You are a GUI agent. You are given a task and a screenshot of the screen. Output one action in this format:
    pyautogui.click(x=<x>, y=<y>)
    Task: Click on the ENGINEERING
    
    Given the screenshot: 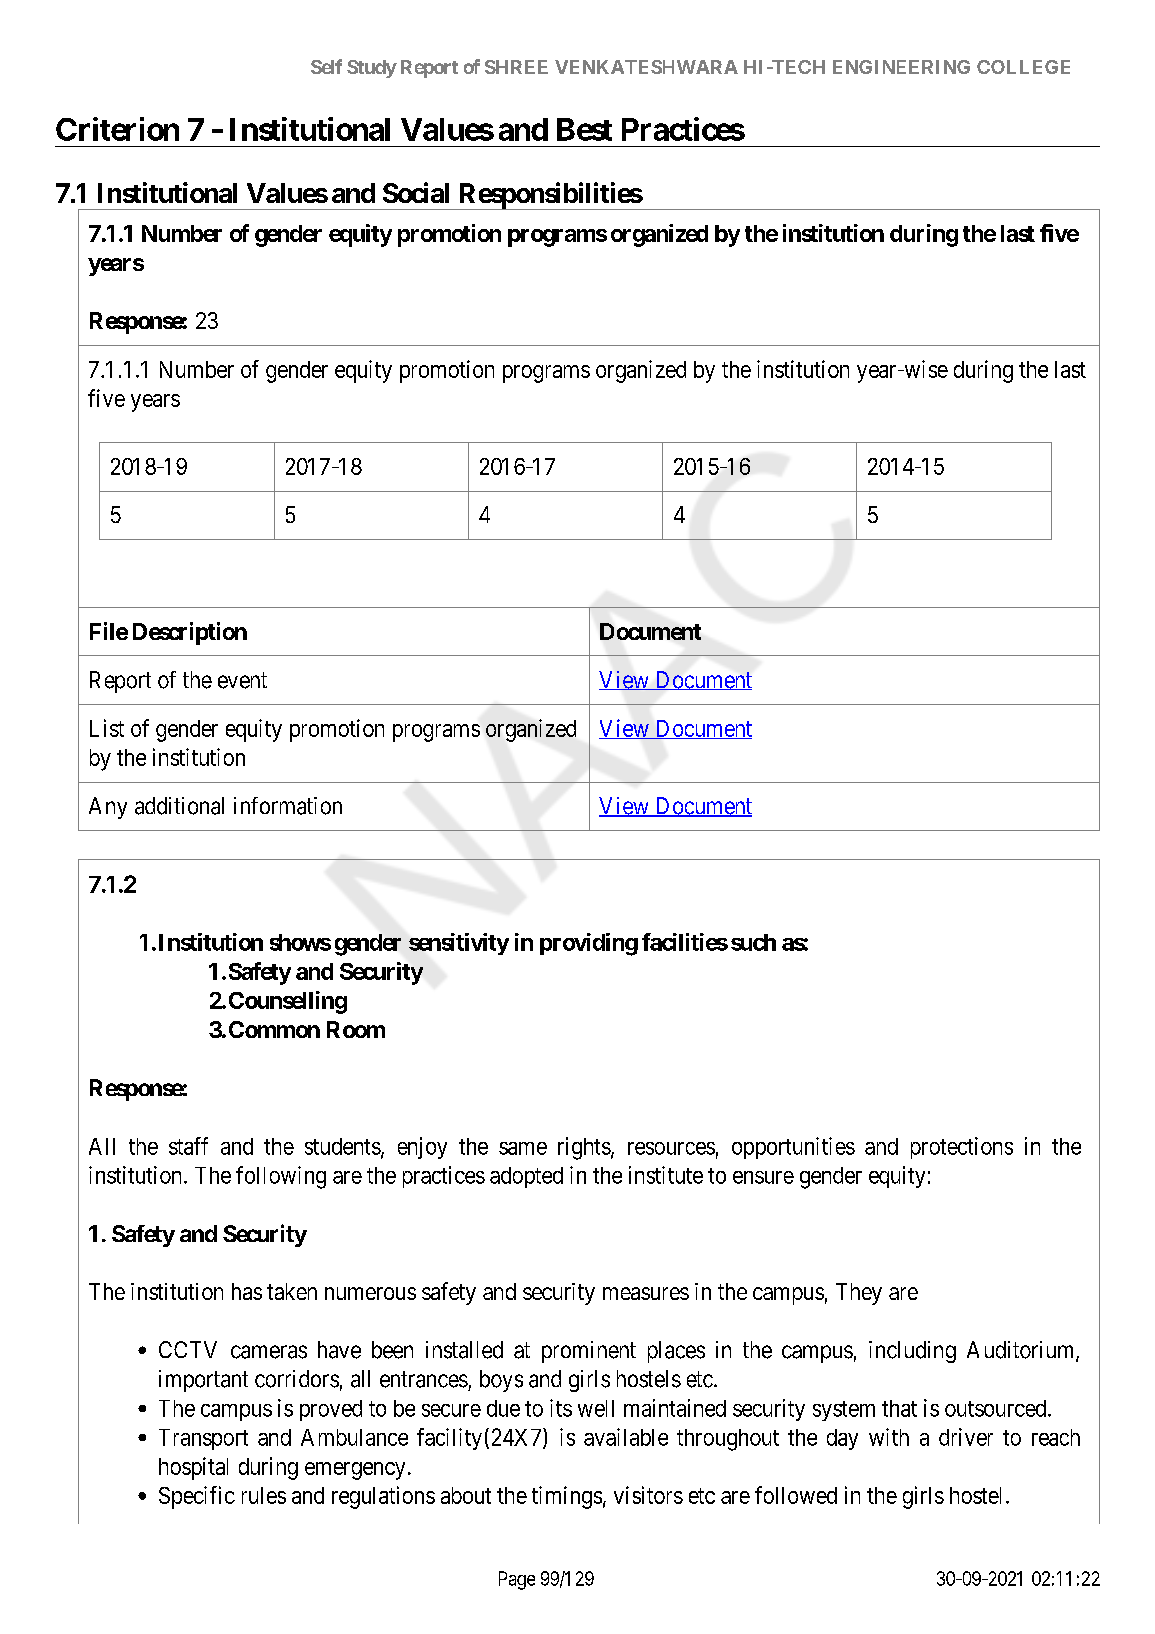 What is the action you would take?
    pyautogui.click(x=901, y=67)
